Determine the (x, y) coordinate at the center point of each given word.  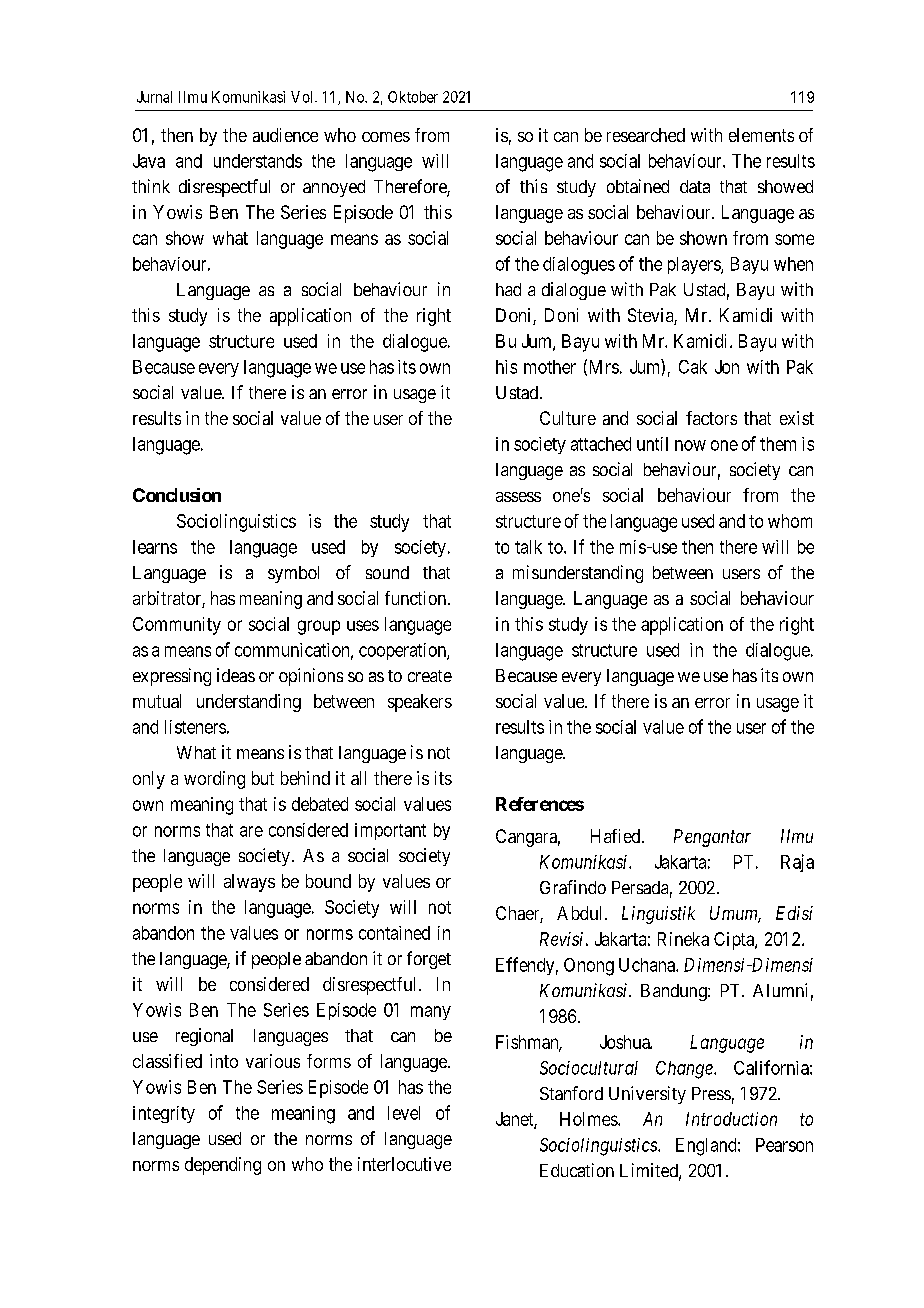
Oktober (413, 97)
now (690, 445)
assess (518, 497)
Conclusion (177, 495)
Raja (797, 863)
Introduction (731, 1119)
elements (761, 135)
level (404, 1113)
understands (258, 161)
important (390, 831)
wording (214, 780)
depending (223, 1166)
